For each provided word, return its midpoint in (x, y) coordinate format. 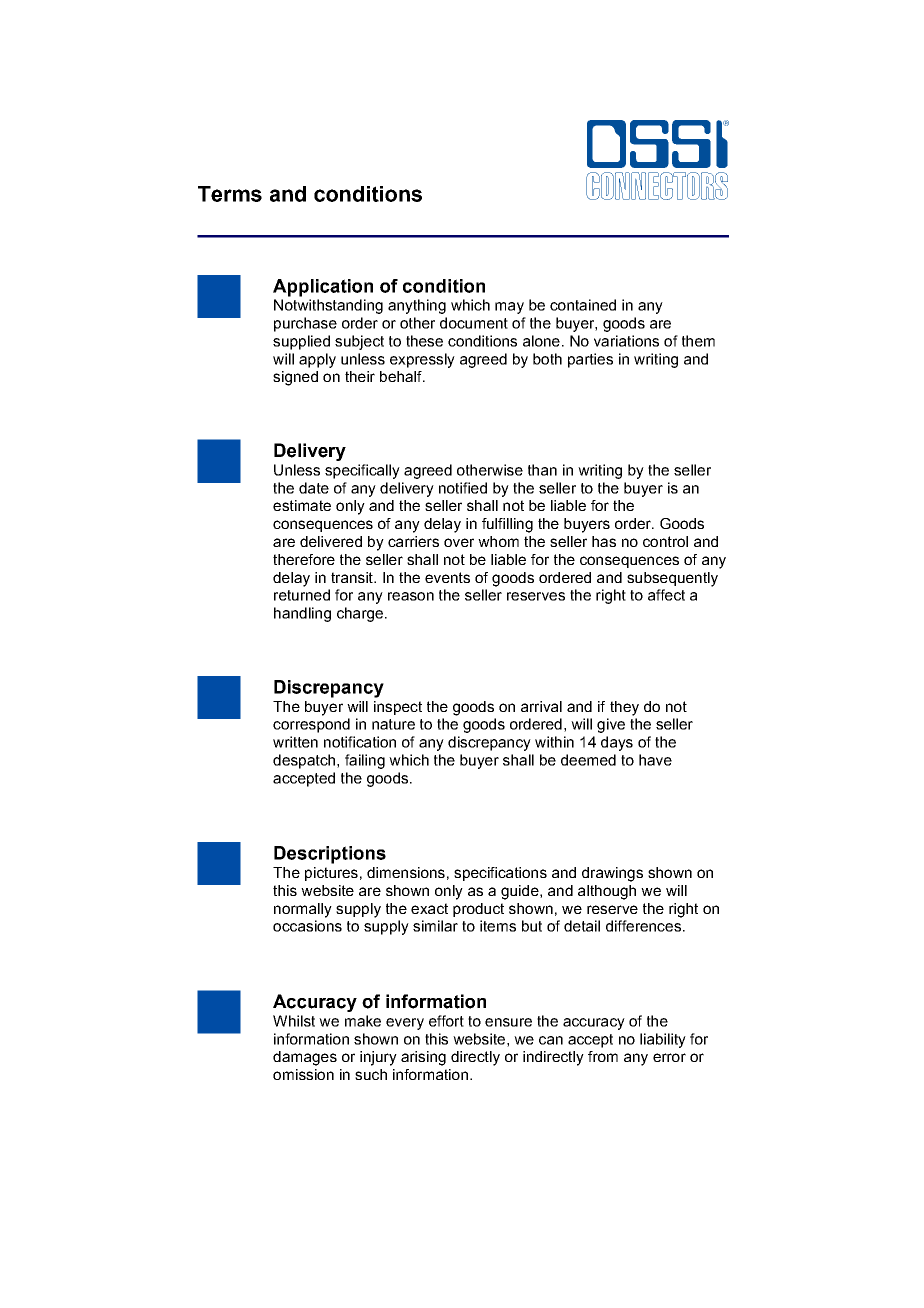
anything (417, 306)
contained (583, 305)
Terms (230, 194)
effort (446, 1021)
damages (305, 1058)
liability (663, 1040)
